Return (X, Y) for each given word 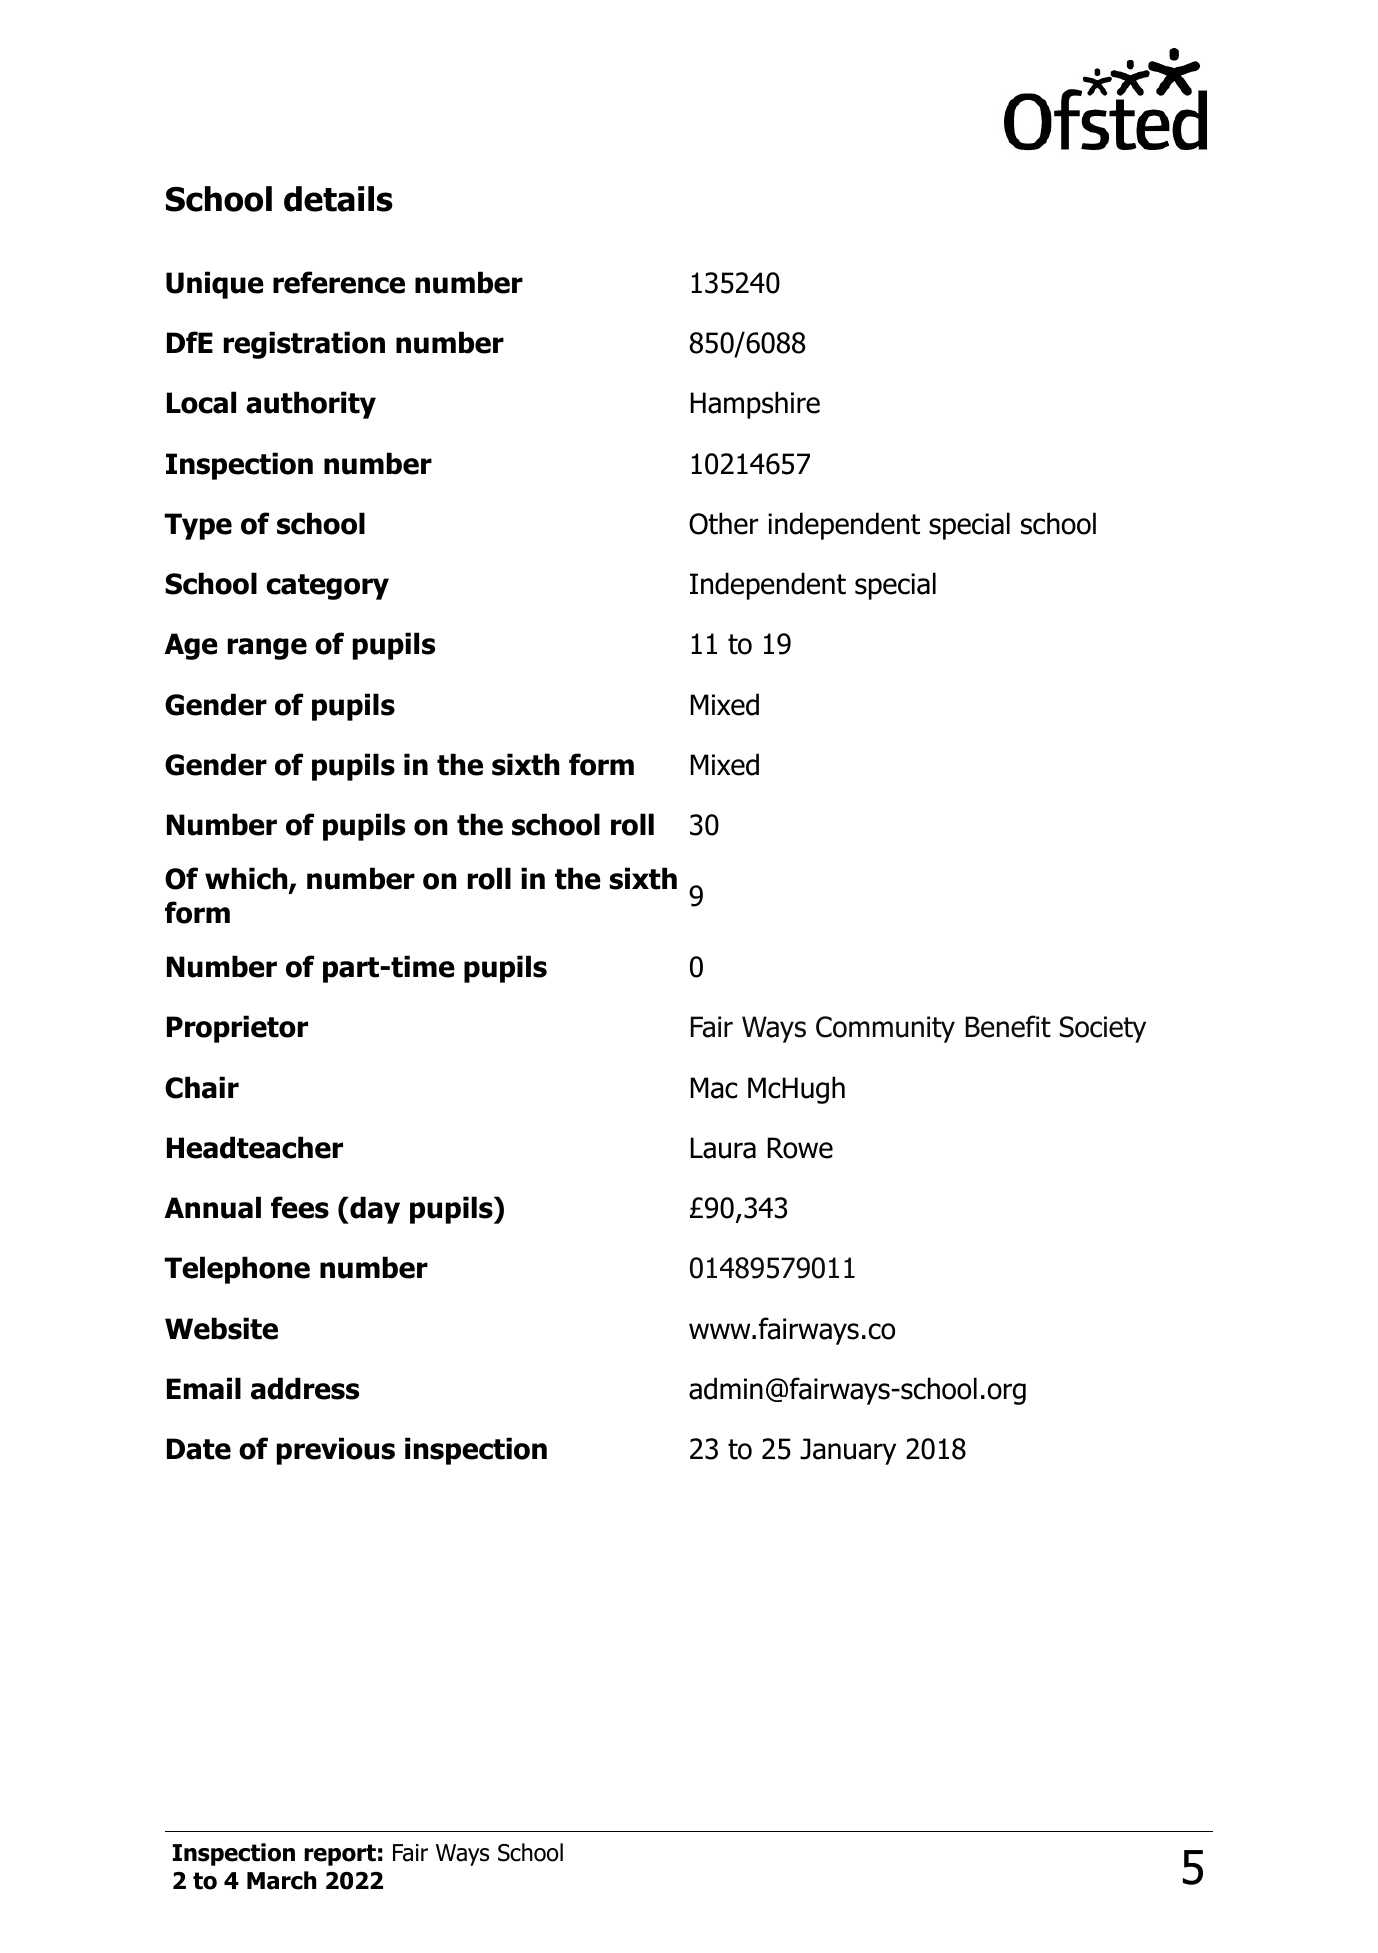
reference (339, 282)
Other (723, 523)
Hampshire (755, 405)
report (340, 1855)
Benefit (1008, 1026)
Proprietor (237, 1029)
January (848, 1451)
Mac (714, 1088)
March (281, 1880)
